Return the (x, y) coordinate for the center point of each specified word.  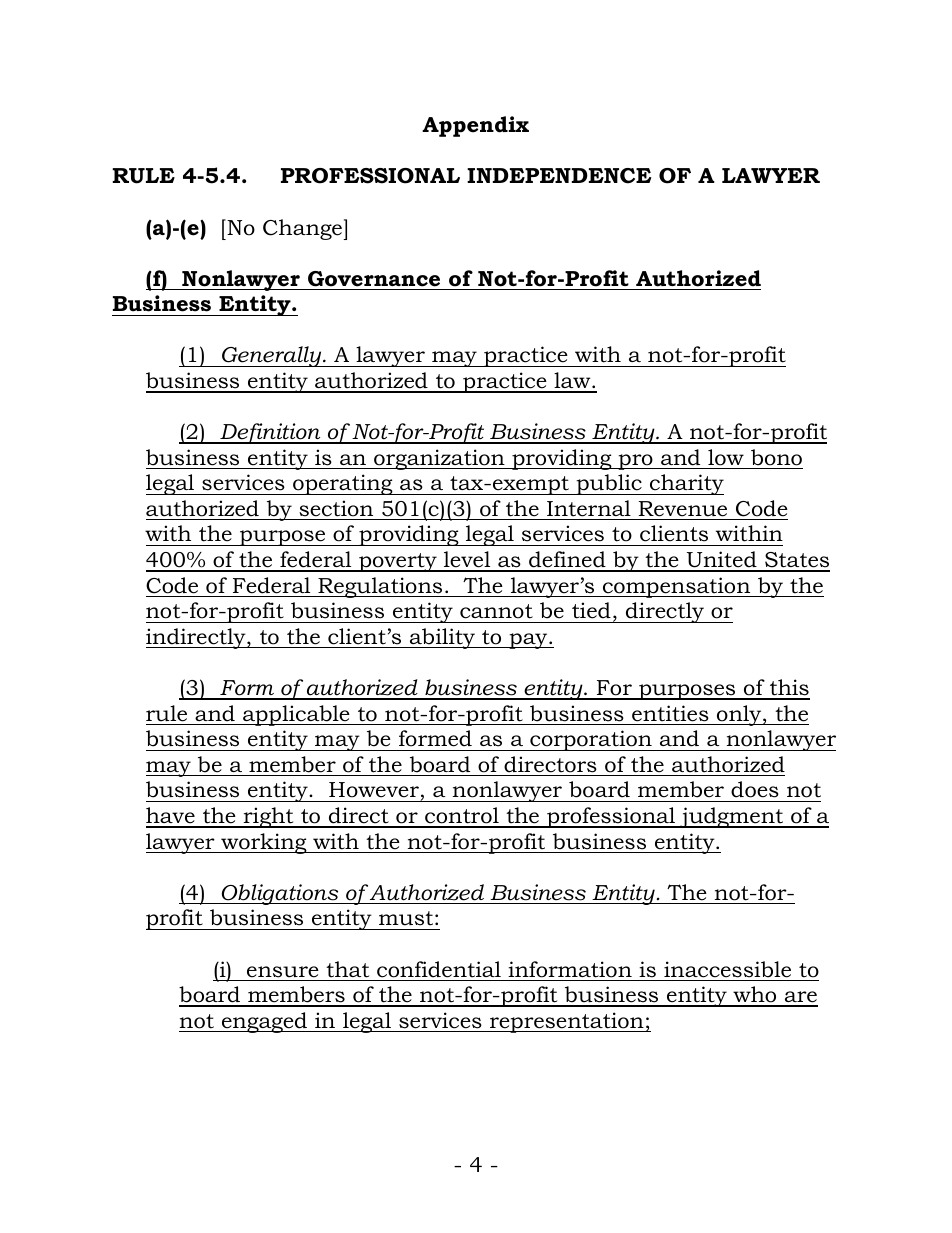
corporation (591, 740)
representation (567, 1022)
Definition (270, 433)
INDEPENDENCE (559, 176)
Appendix (475, 126)
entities (670, 713)
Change (304, 229)
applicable (296, 715)
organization (439, 459)
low (726, 457)
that (347, 969)
